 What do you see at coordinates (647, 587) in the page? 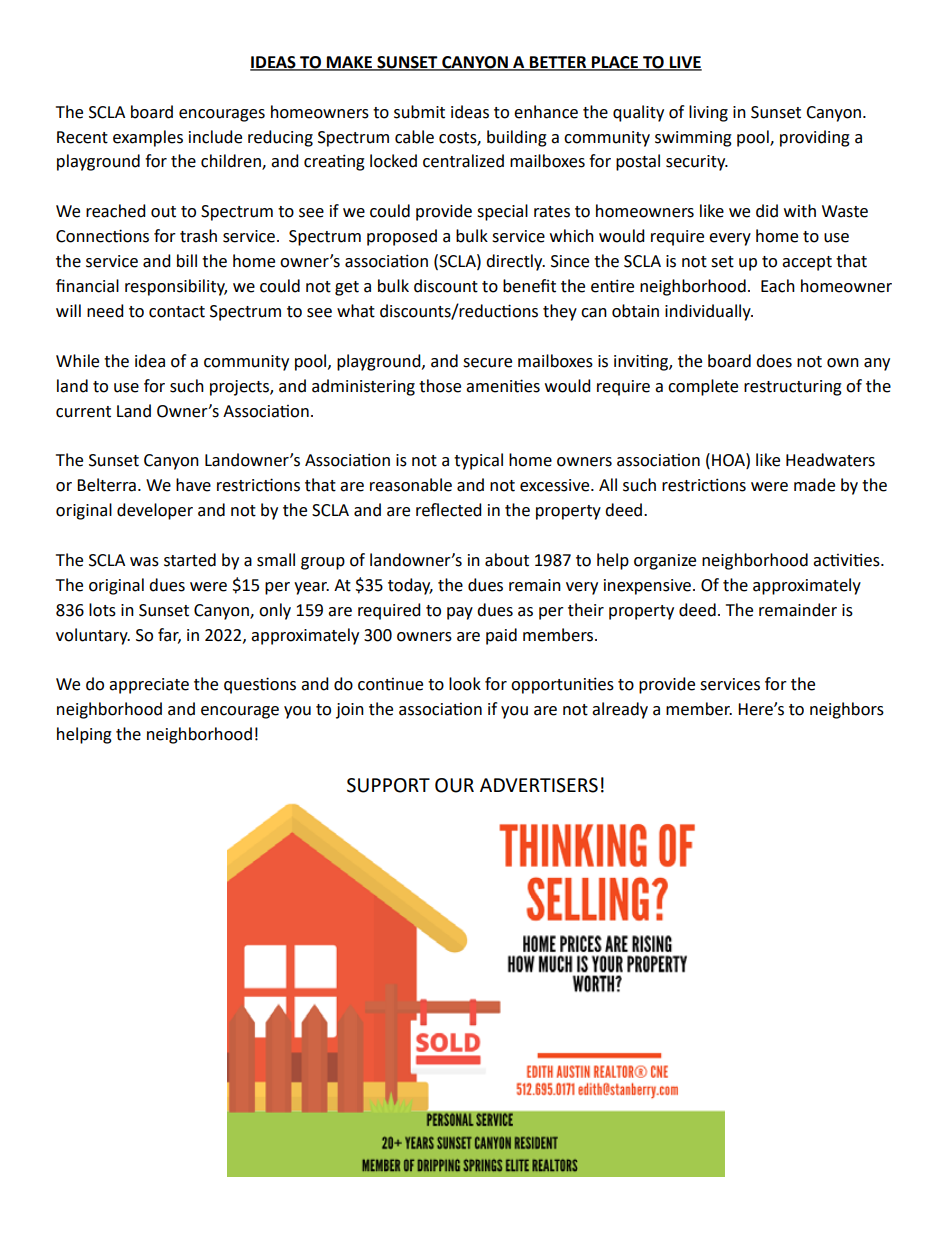
I see `inexpensive` at bounding box center [647, 587].
